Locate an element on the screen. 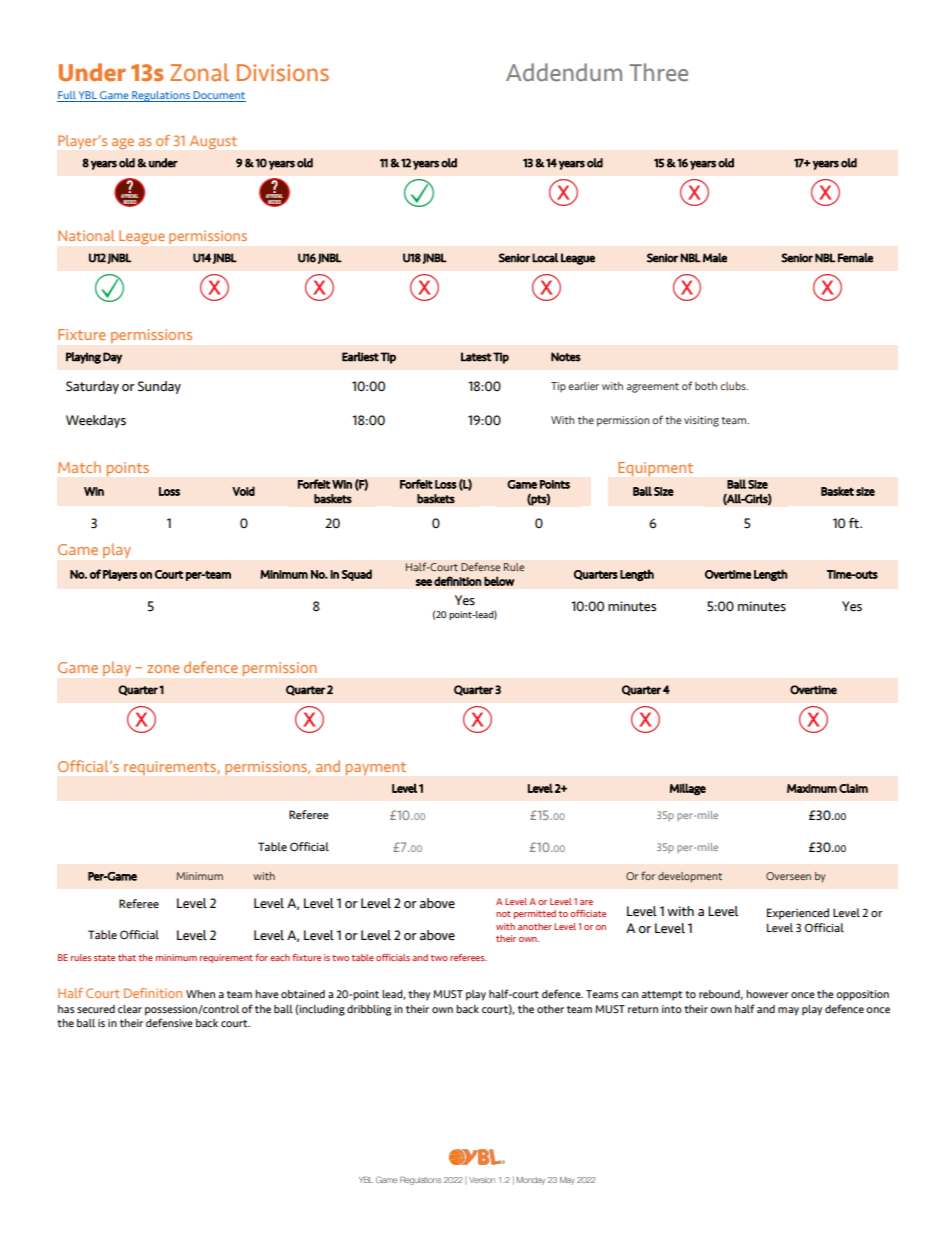 The height and width of the screenshot is (1233, 952). into is located at coordinates (672, 1009).
